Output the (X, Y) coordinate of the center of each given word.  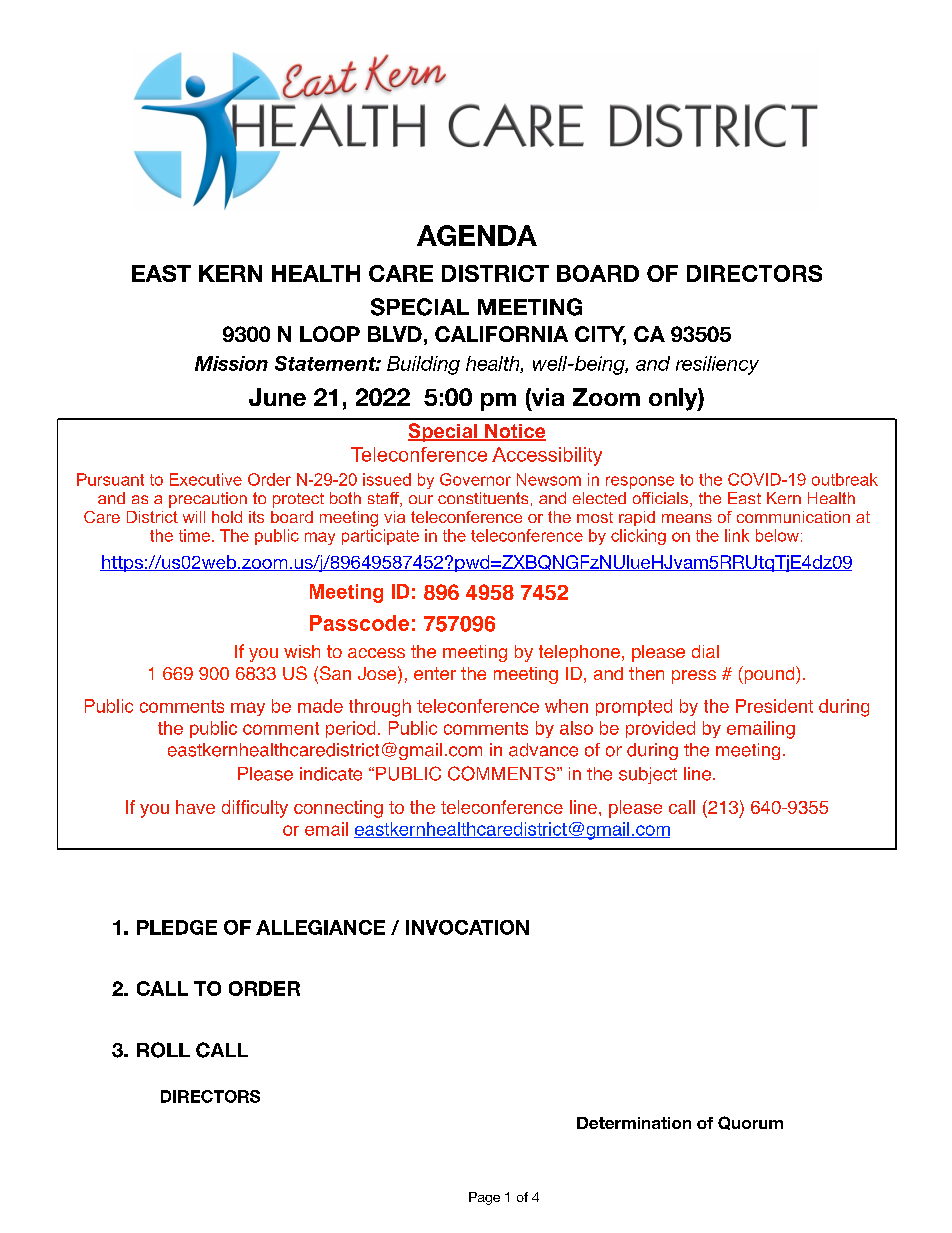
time (194, 535)
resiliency (717, 365)
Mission (231, 363)
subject (648, 775)
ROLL (163, 1050)
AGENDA (477, 235)
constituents (483, 498)
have (195, 807)
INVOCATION (467, 927)
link (737, 535)
